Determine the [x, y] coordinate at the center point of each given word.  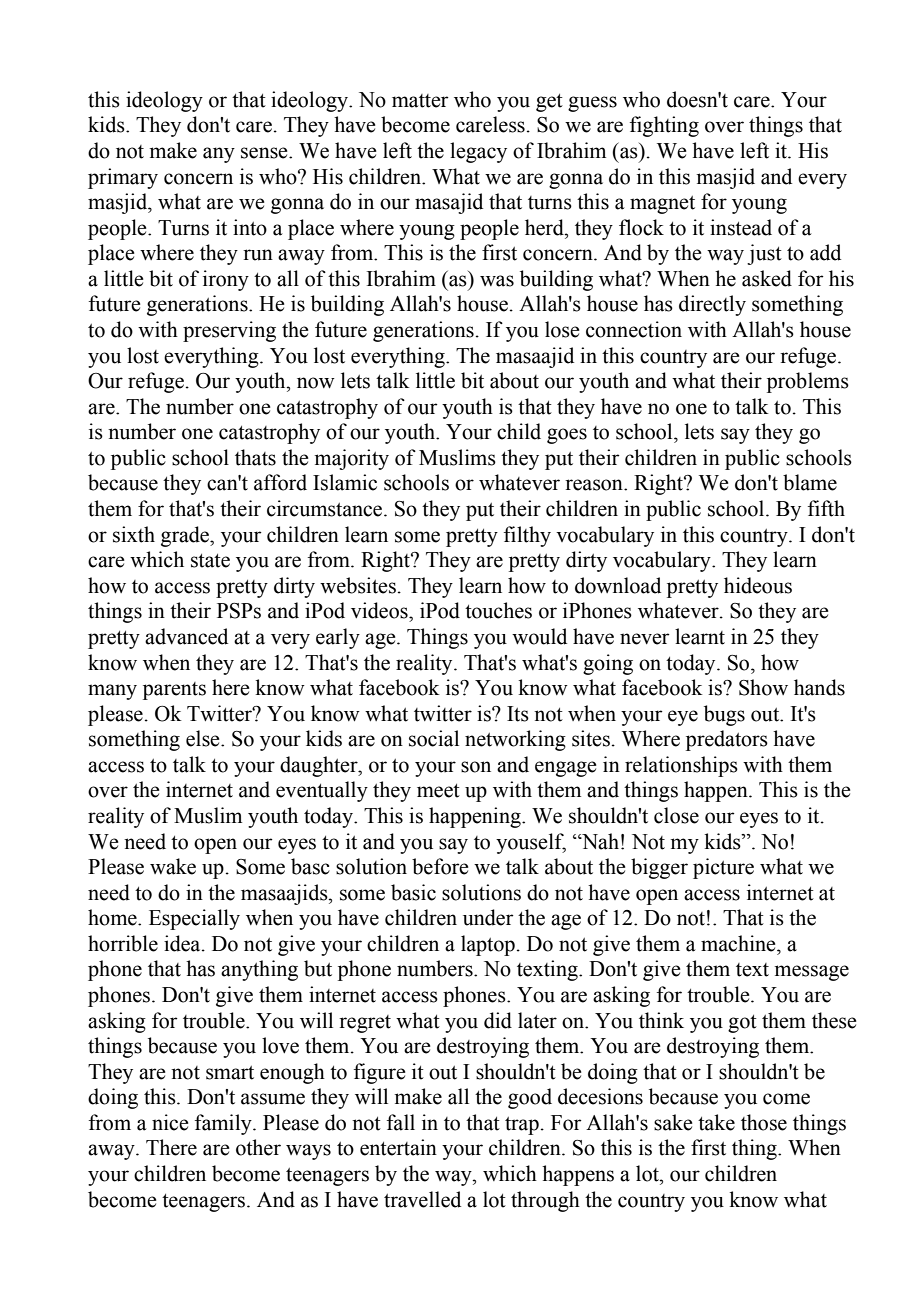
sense [265, 153]
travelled [422, 1199]
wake [173, 866]
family [224, 1124]
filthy [527, 536]
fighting [664, 126]
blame [810, 482]
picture [723, 868]
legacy [478, 152]
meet [438, 791]
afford [280, 482]
